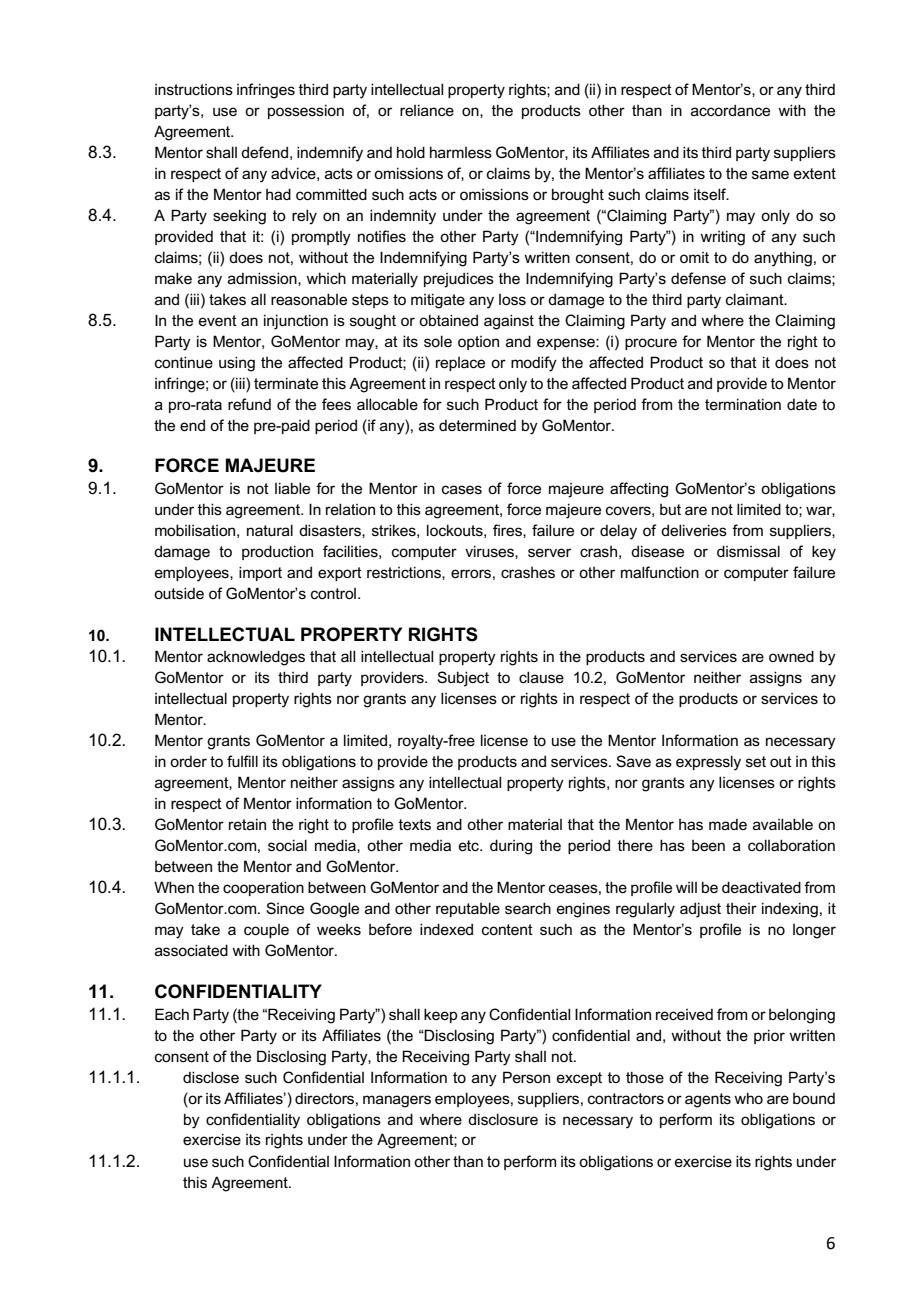 The height and width of the document is (1308, 924). What do you see at coordinates (730, 110) in the document?
I see `accordance` at bounding box center [730, 110].
